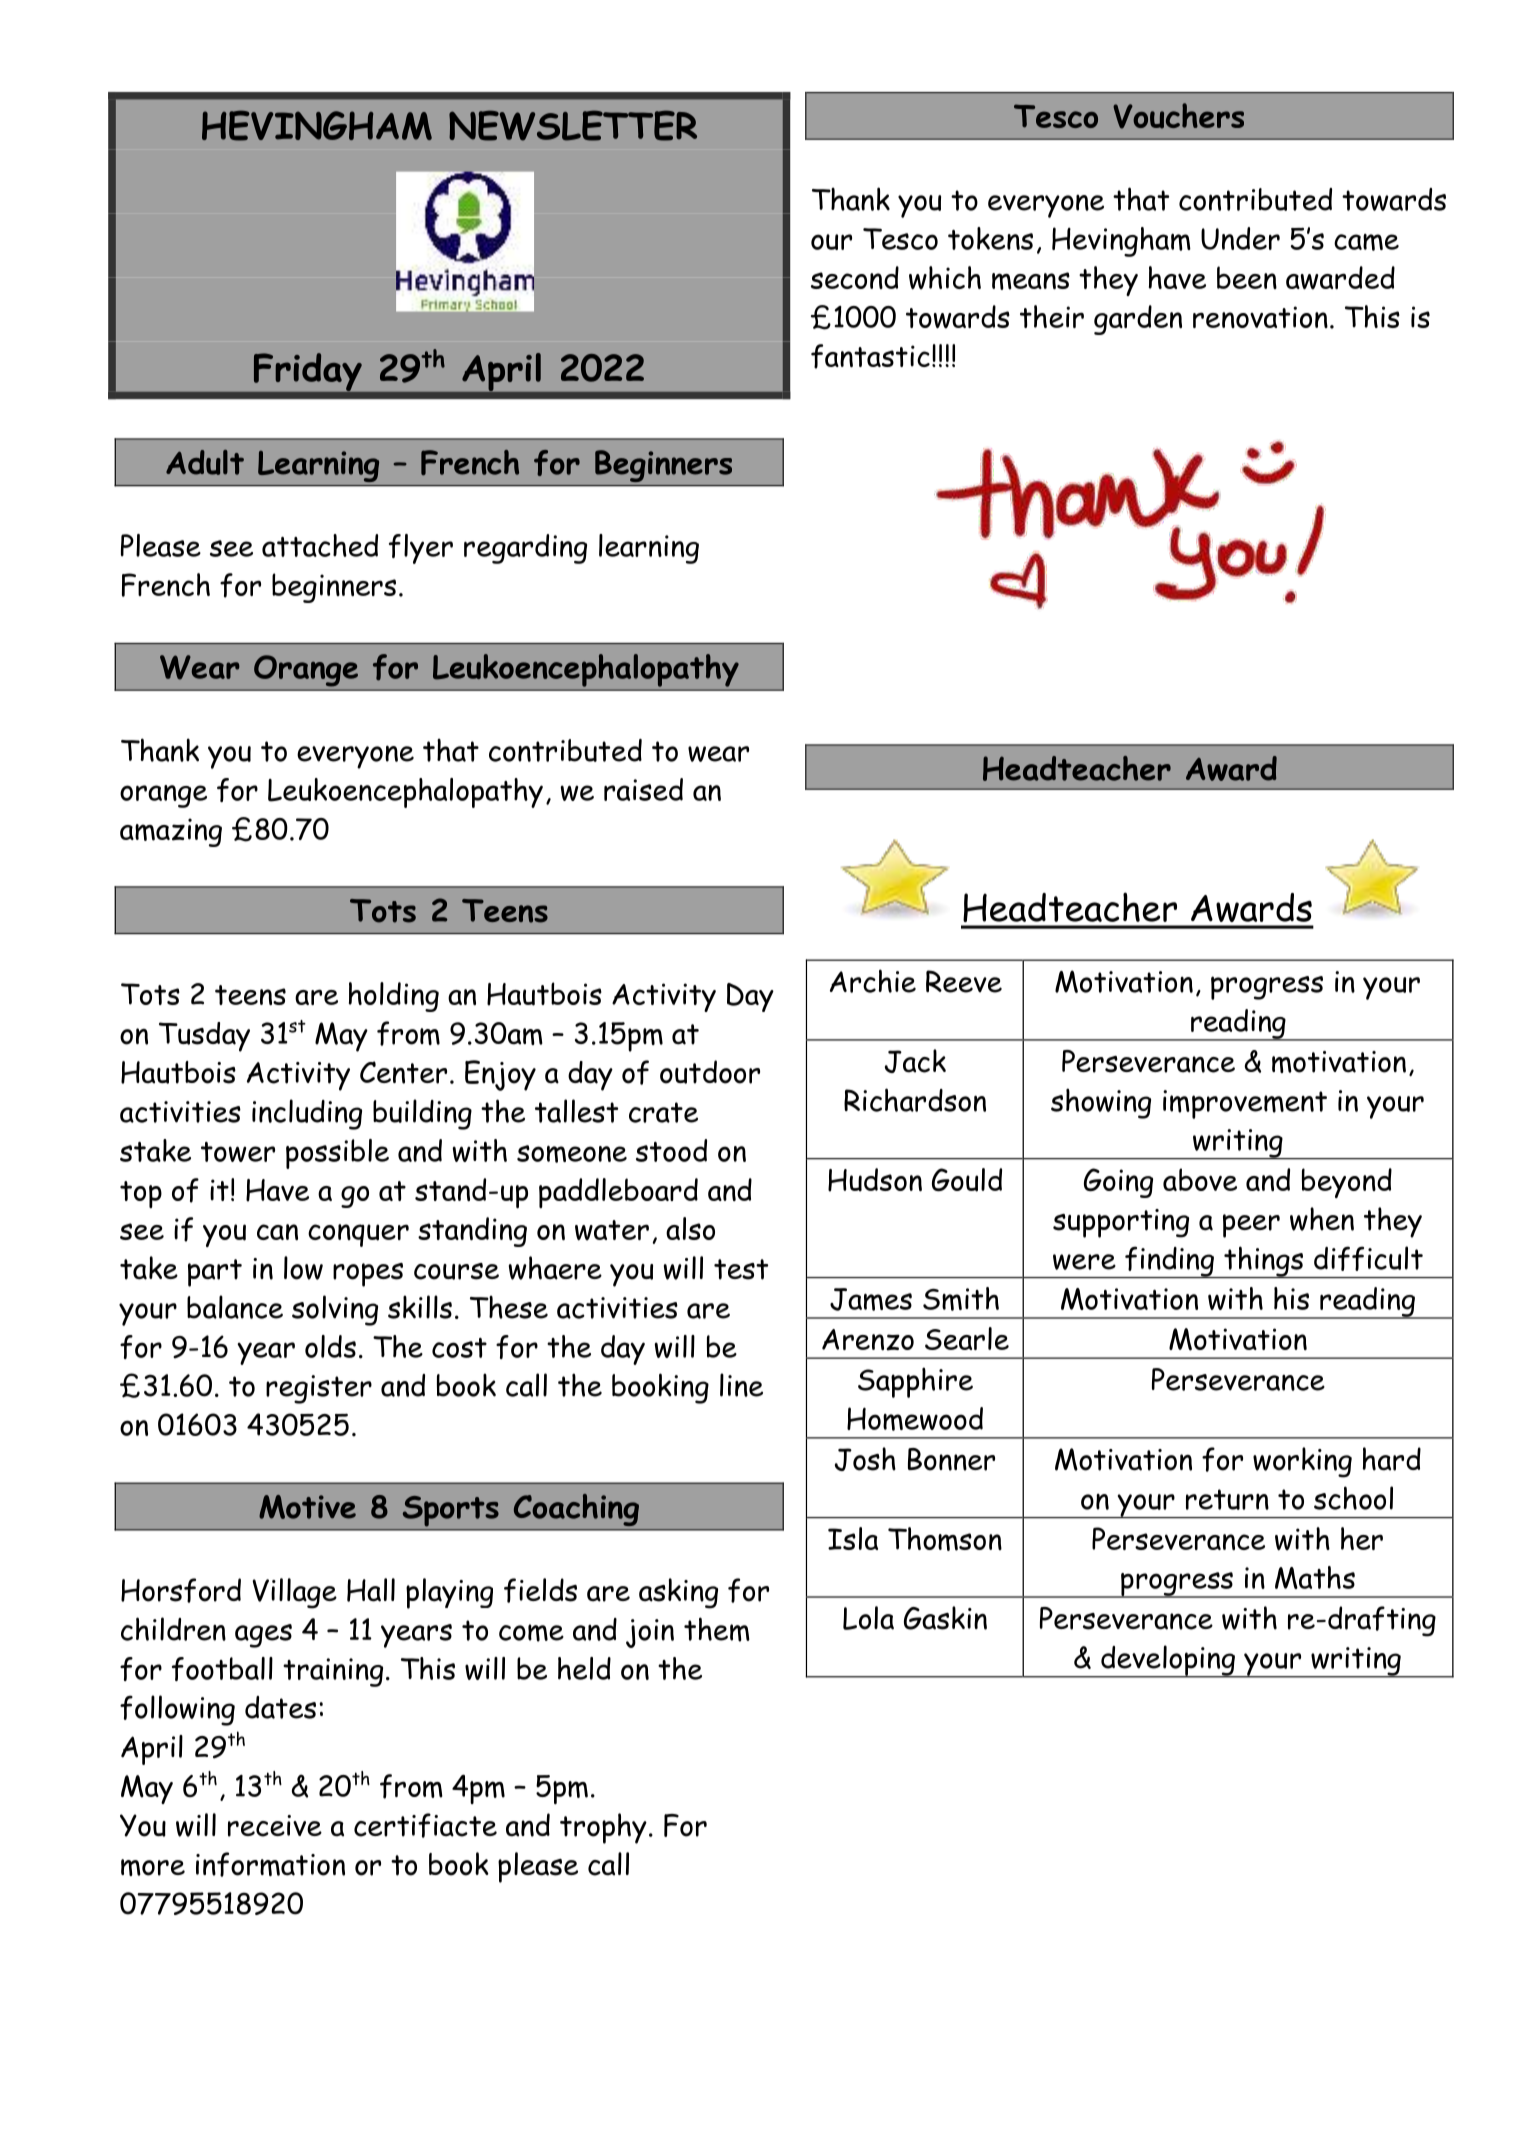 This screenshot has height=2151, width=1520. What do you see at coordinates (1168, 1661) in the screenshot?
I see `developing` at bounding box center [1168, 1661].
